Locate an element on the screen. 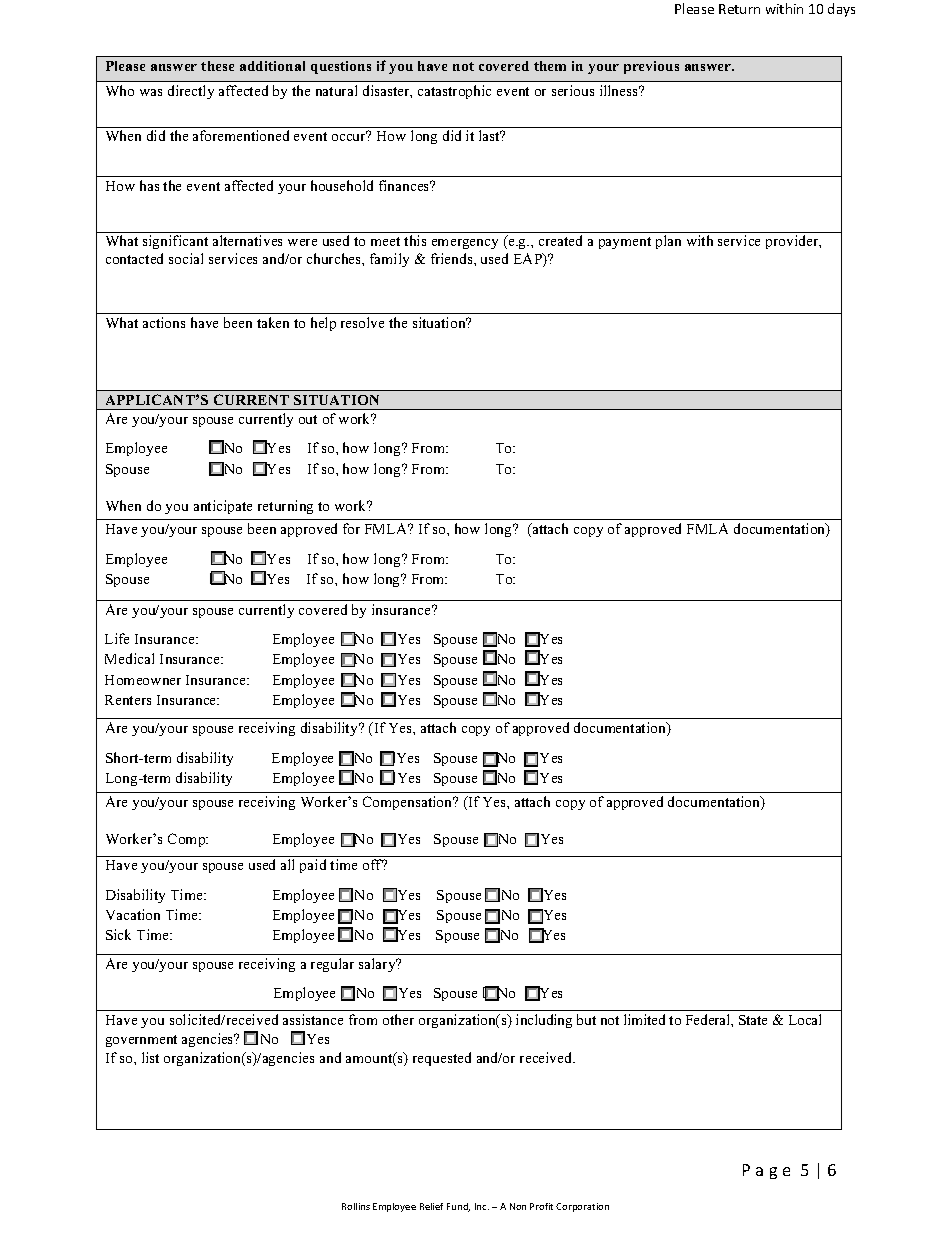  catastrophic is located at coordinates (454, 92).
